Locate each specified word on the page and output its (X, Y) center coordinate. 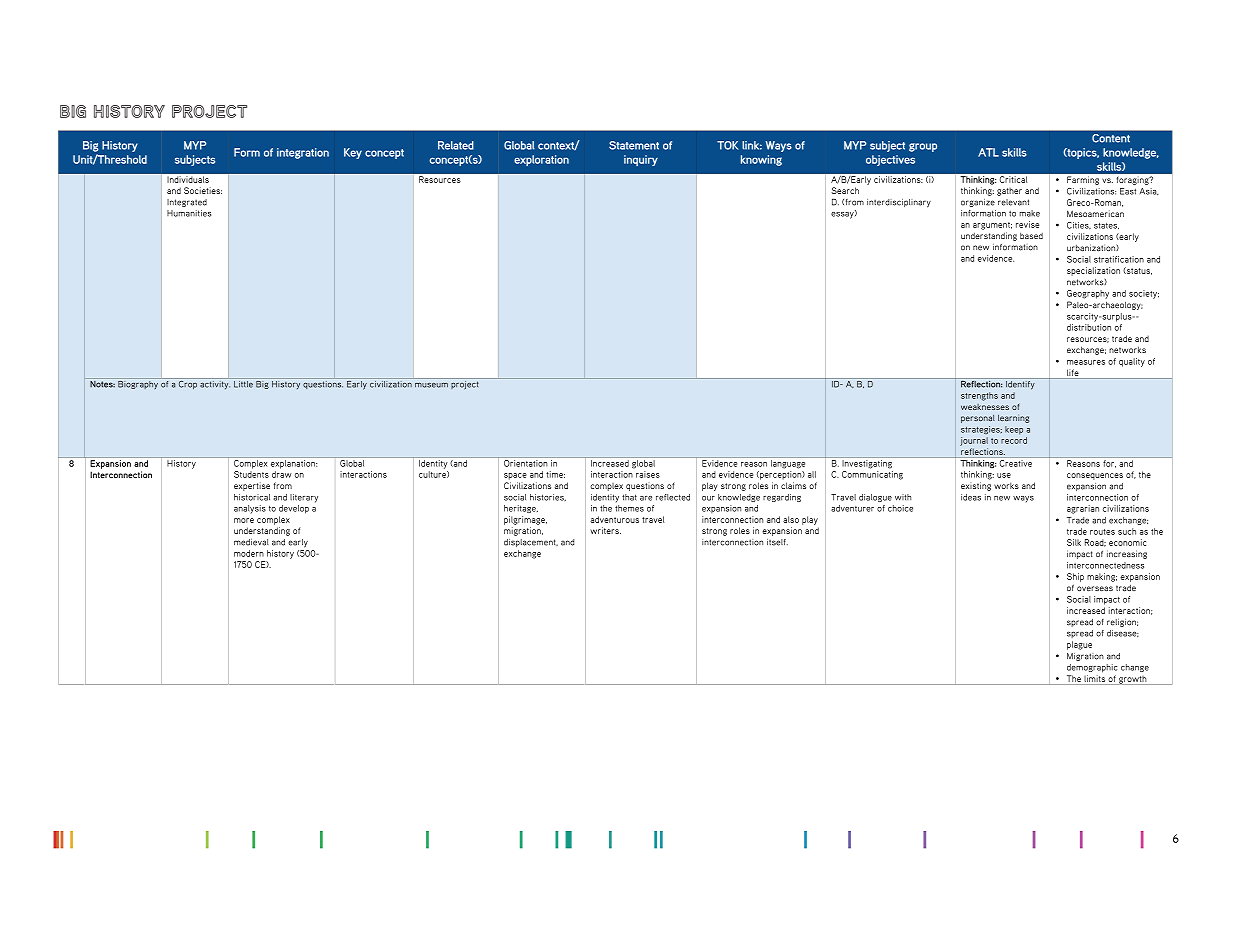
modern (249, 553)
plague (1079, 645)
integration (303, 153)
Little (243, 383)
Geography (1088, 294)
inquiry (641, 160)
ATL (988, 152)
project (465, 384)
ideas (971, 497)
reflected (673, 497)
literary (304, 498)
